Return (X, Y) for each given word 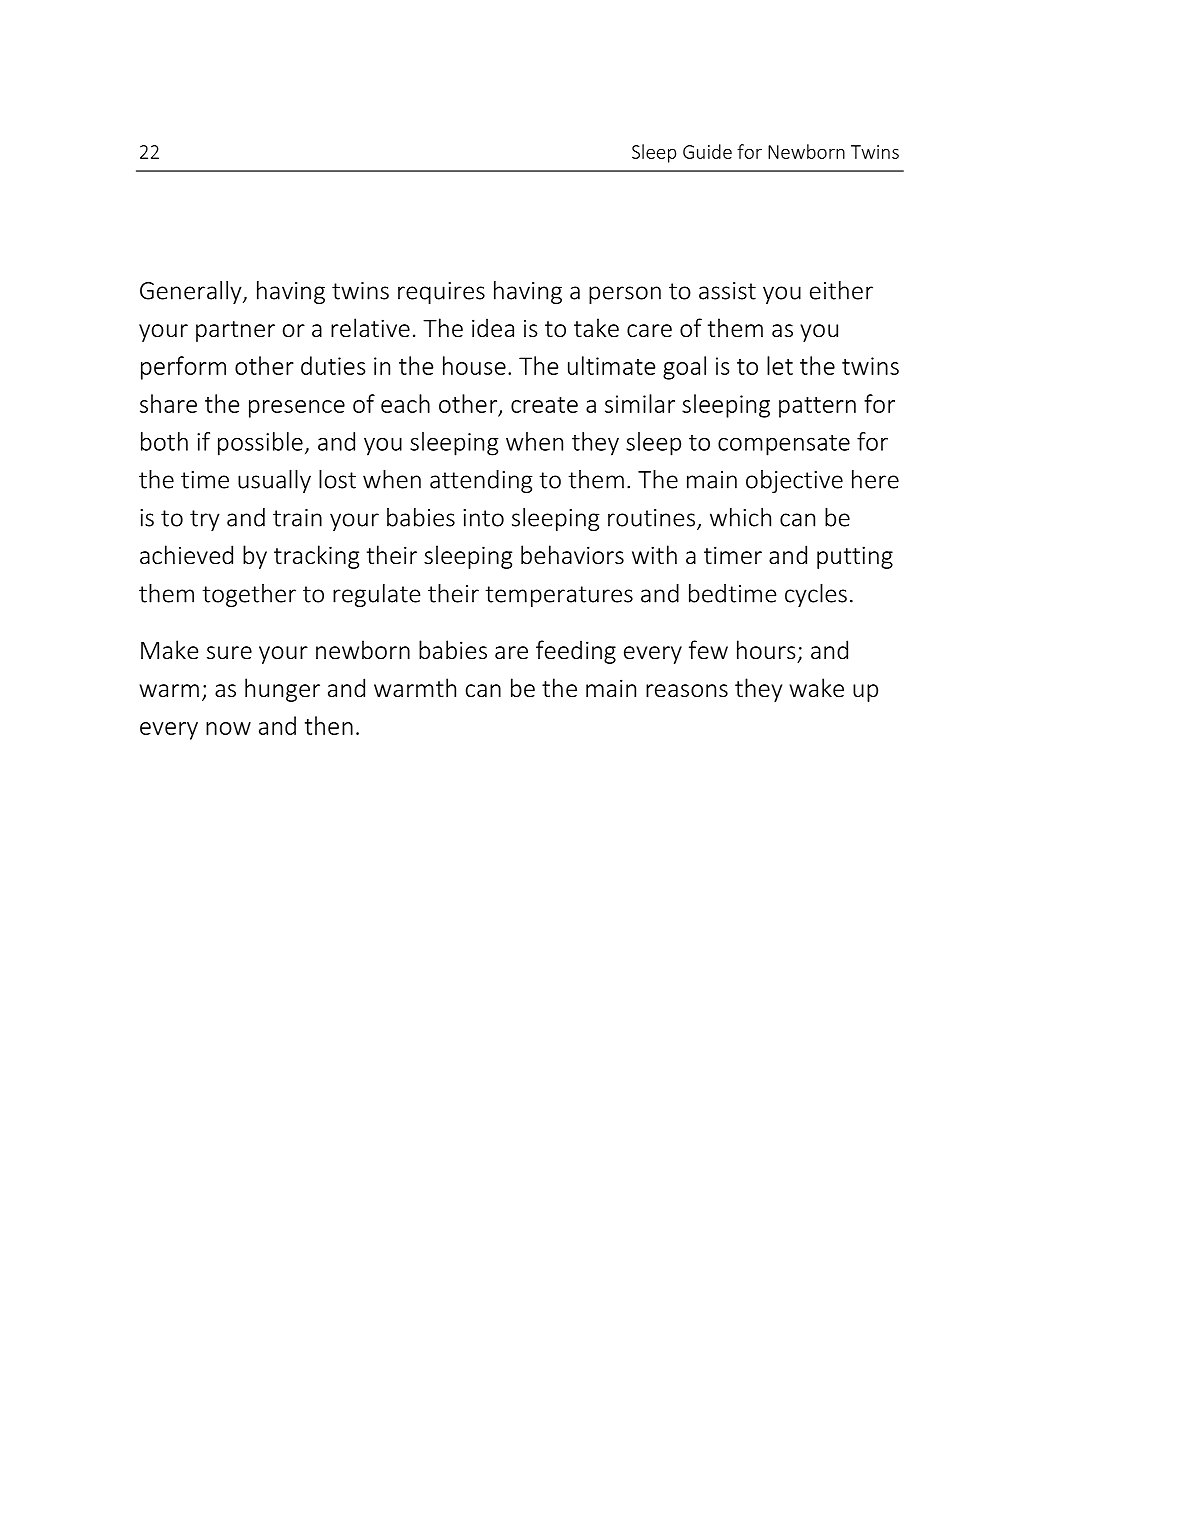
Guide (707, 151)
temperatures (559, 596)
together (249, 595)
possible (260, 444)
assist (727, 291)
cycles (816, 595)
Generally (192, 292)
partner (235, 331)
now (228, 728)
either (841, 290)
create (544, 405)
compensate (784, 445)
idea (493, 327)
